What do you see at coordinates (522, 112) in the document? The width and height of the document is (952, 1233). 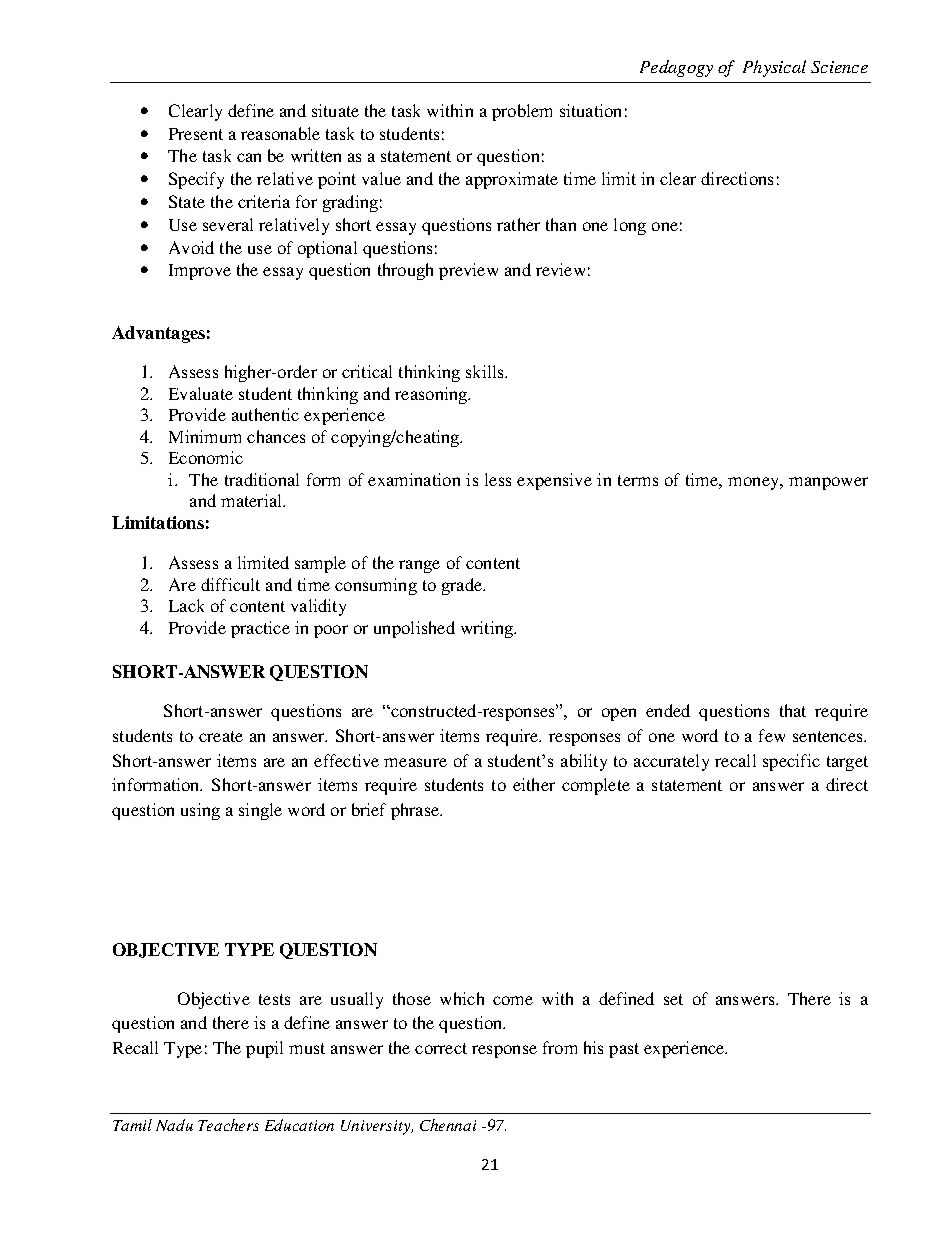 I see `problem` at bounding box center [522, 112].
